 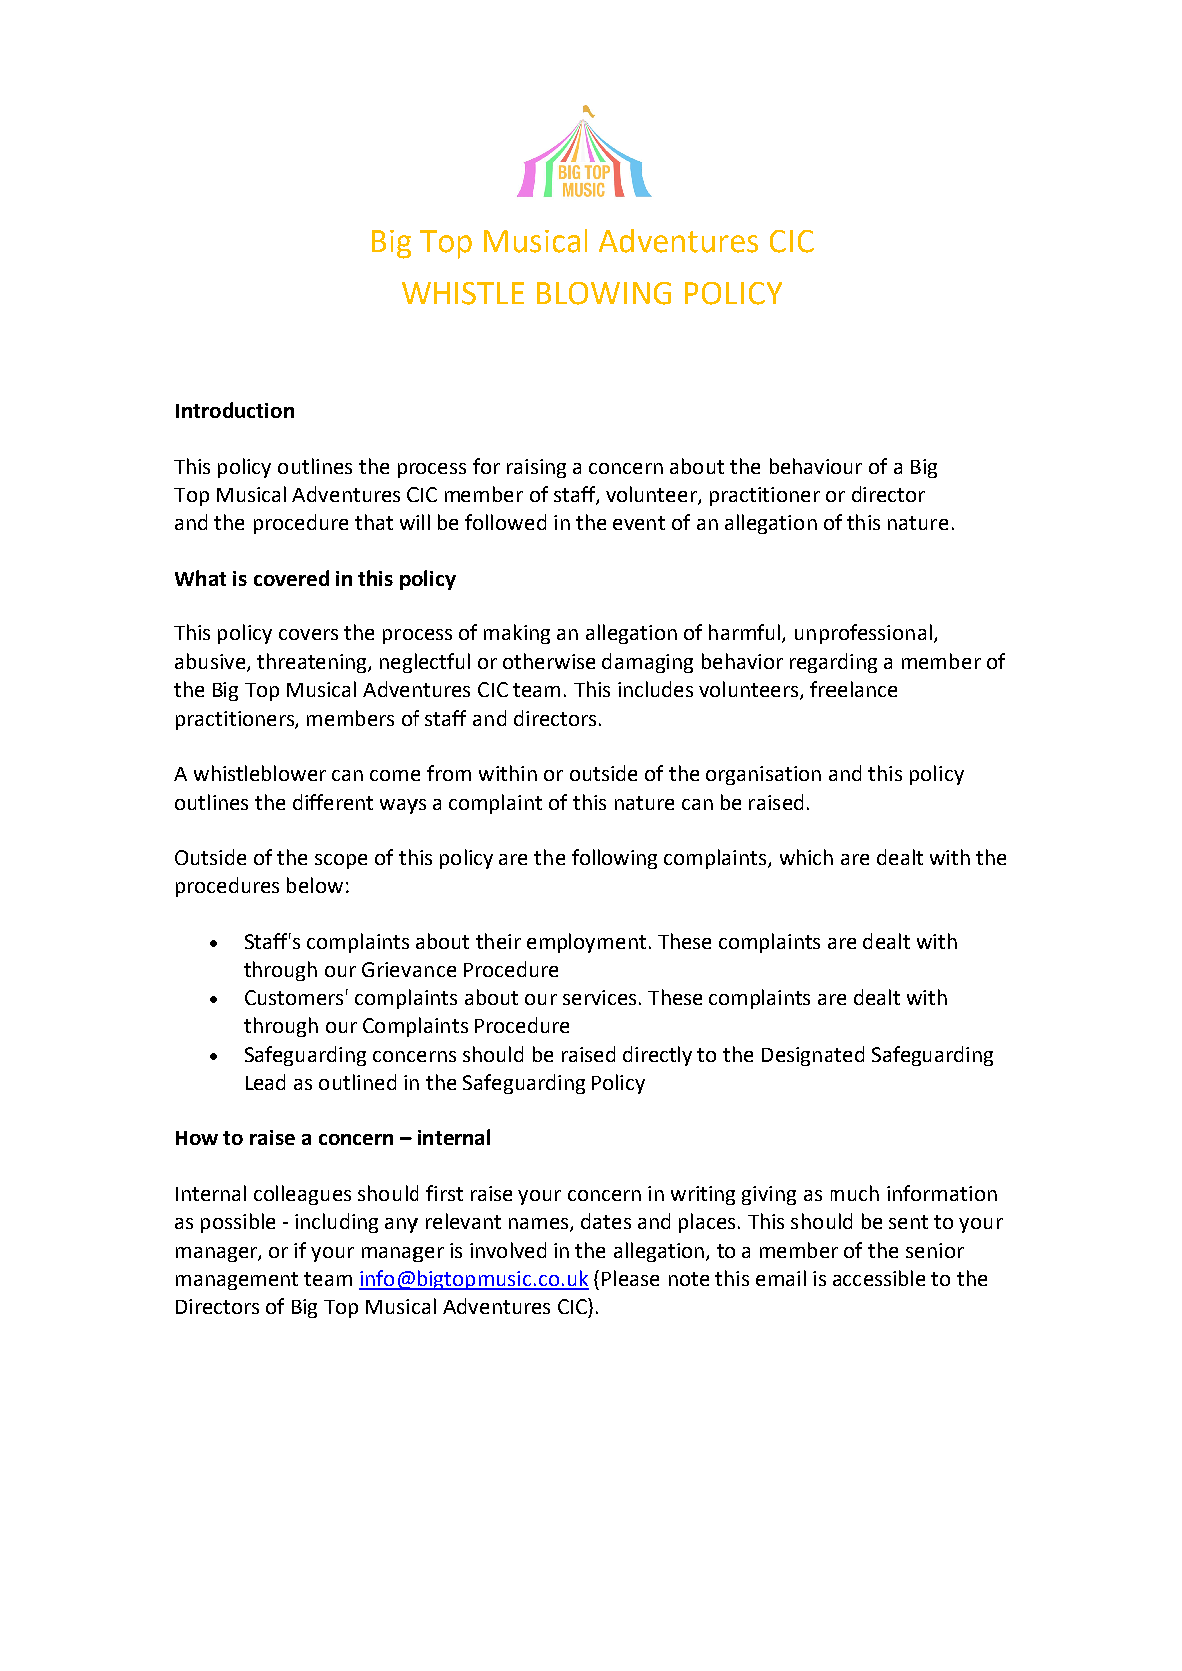 What do you see at coordinates (237, 1281) in the screenshot?
I see `management` at bounding box center [237, 1281].
